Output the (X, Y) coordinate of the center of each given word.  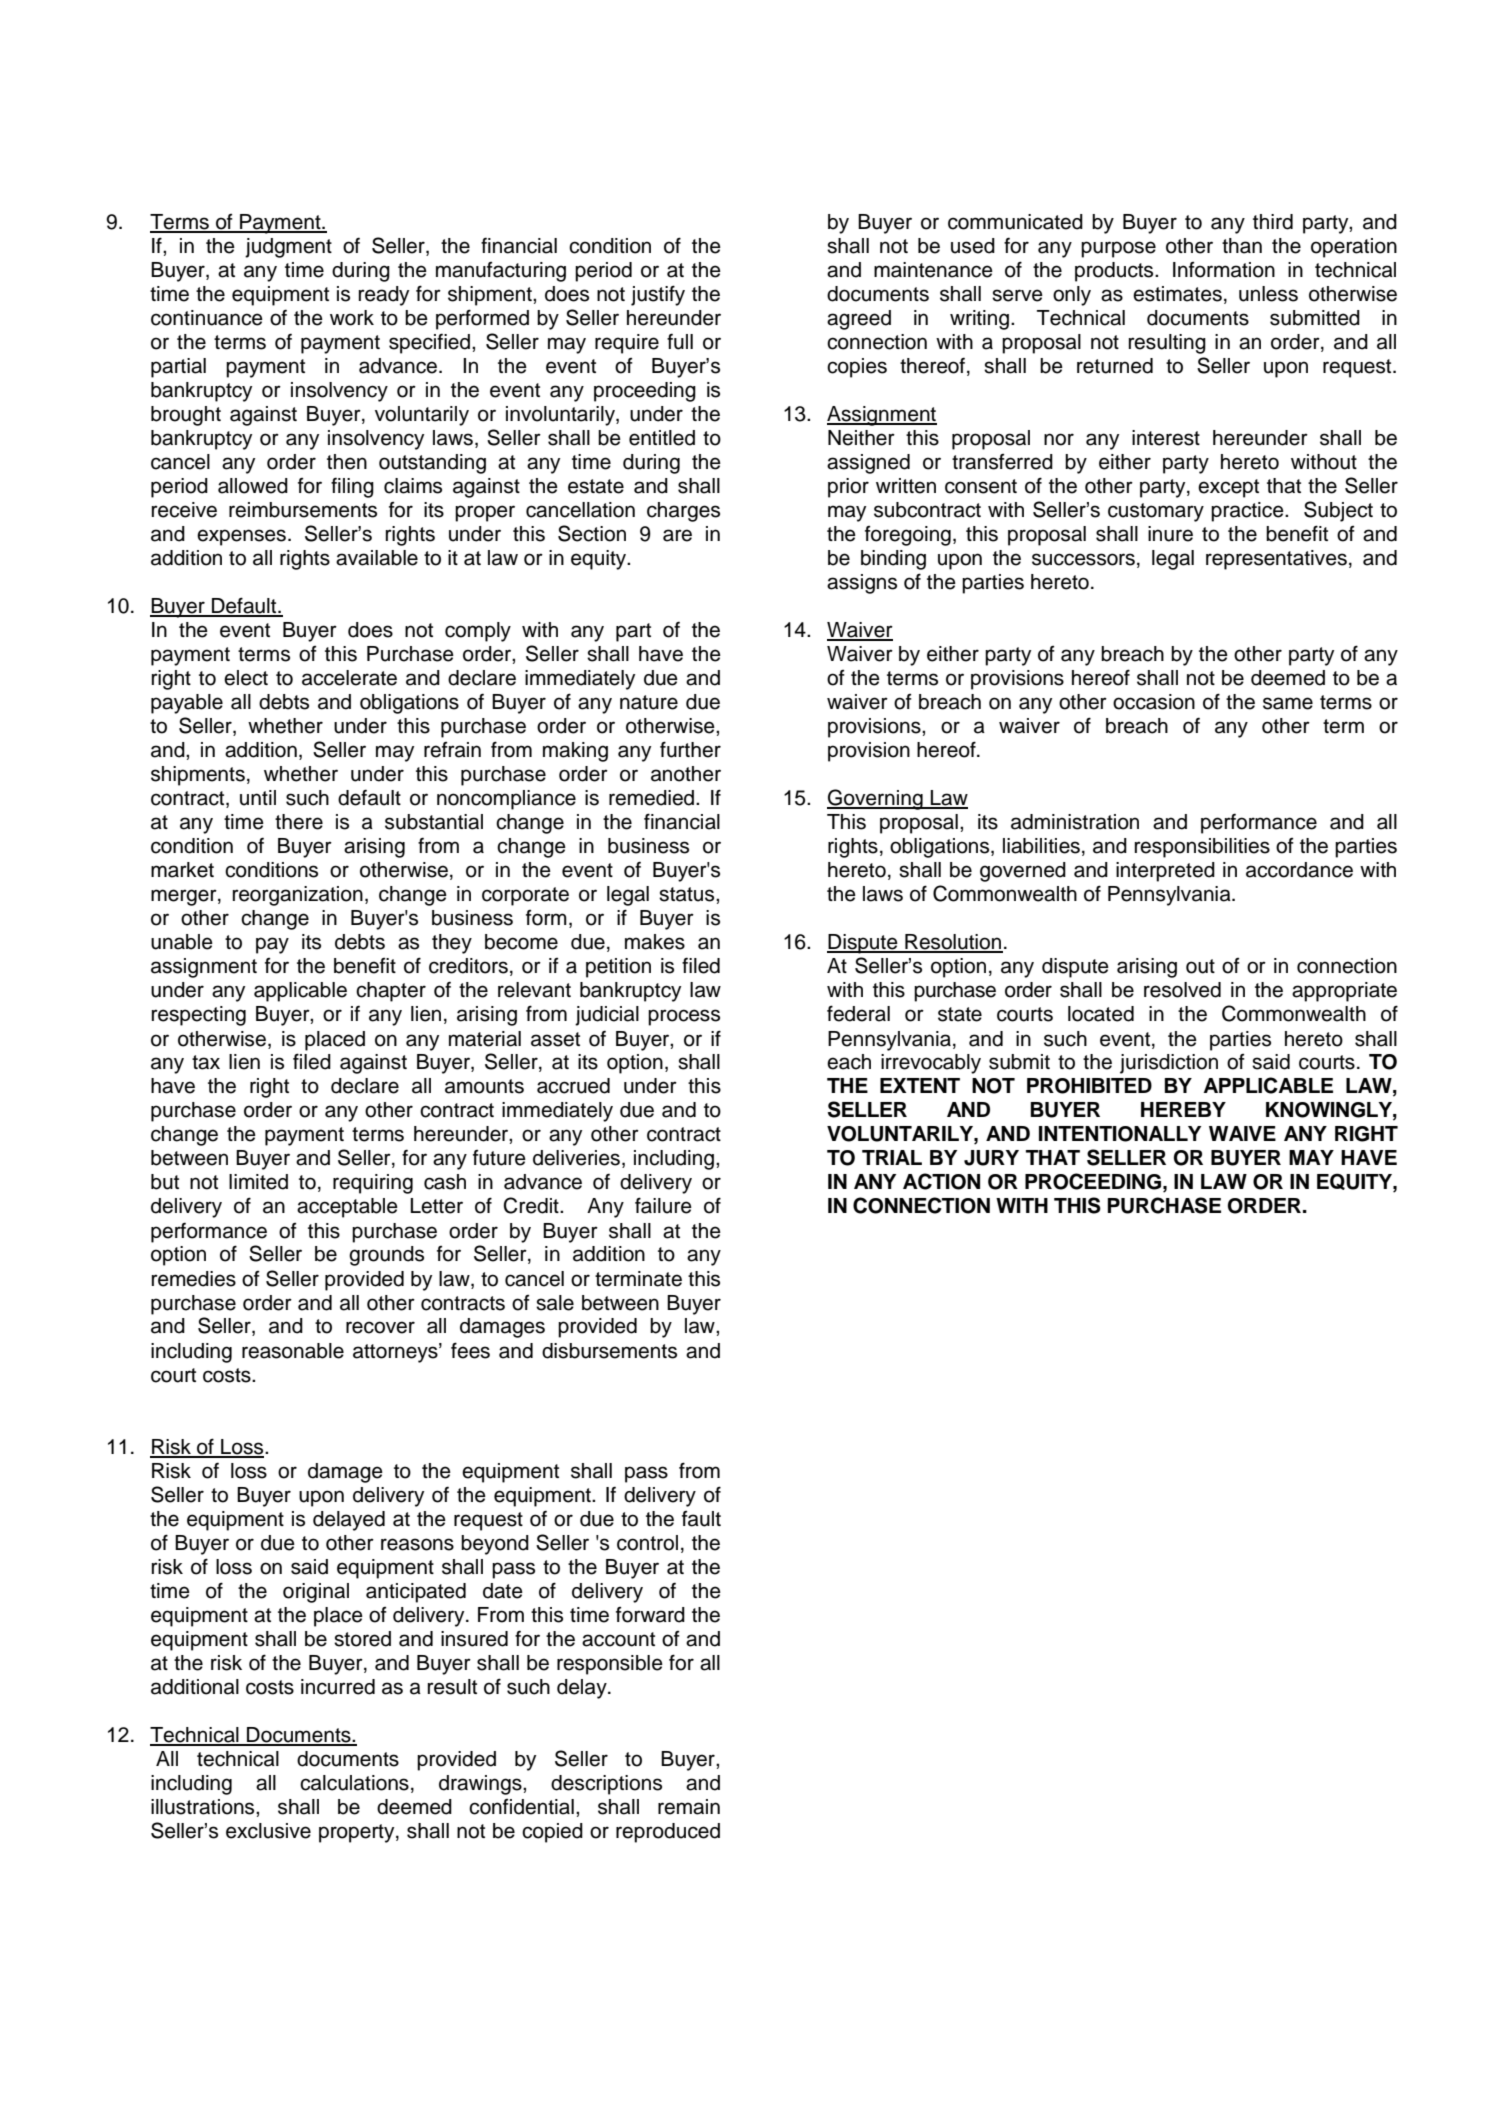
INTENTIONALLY (1120, 1134)
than (1242, 246)
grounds (386, 1256)
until (258, 798)
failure (663, 1205)
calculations (354, 1783)
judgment (288, 248)
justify (658, 295)
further (690, 749)
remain (689, 1807)
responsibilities (1202, 848)
